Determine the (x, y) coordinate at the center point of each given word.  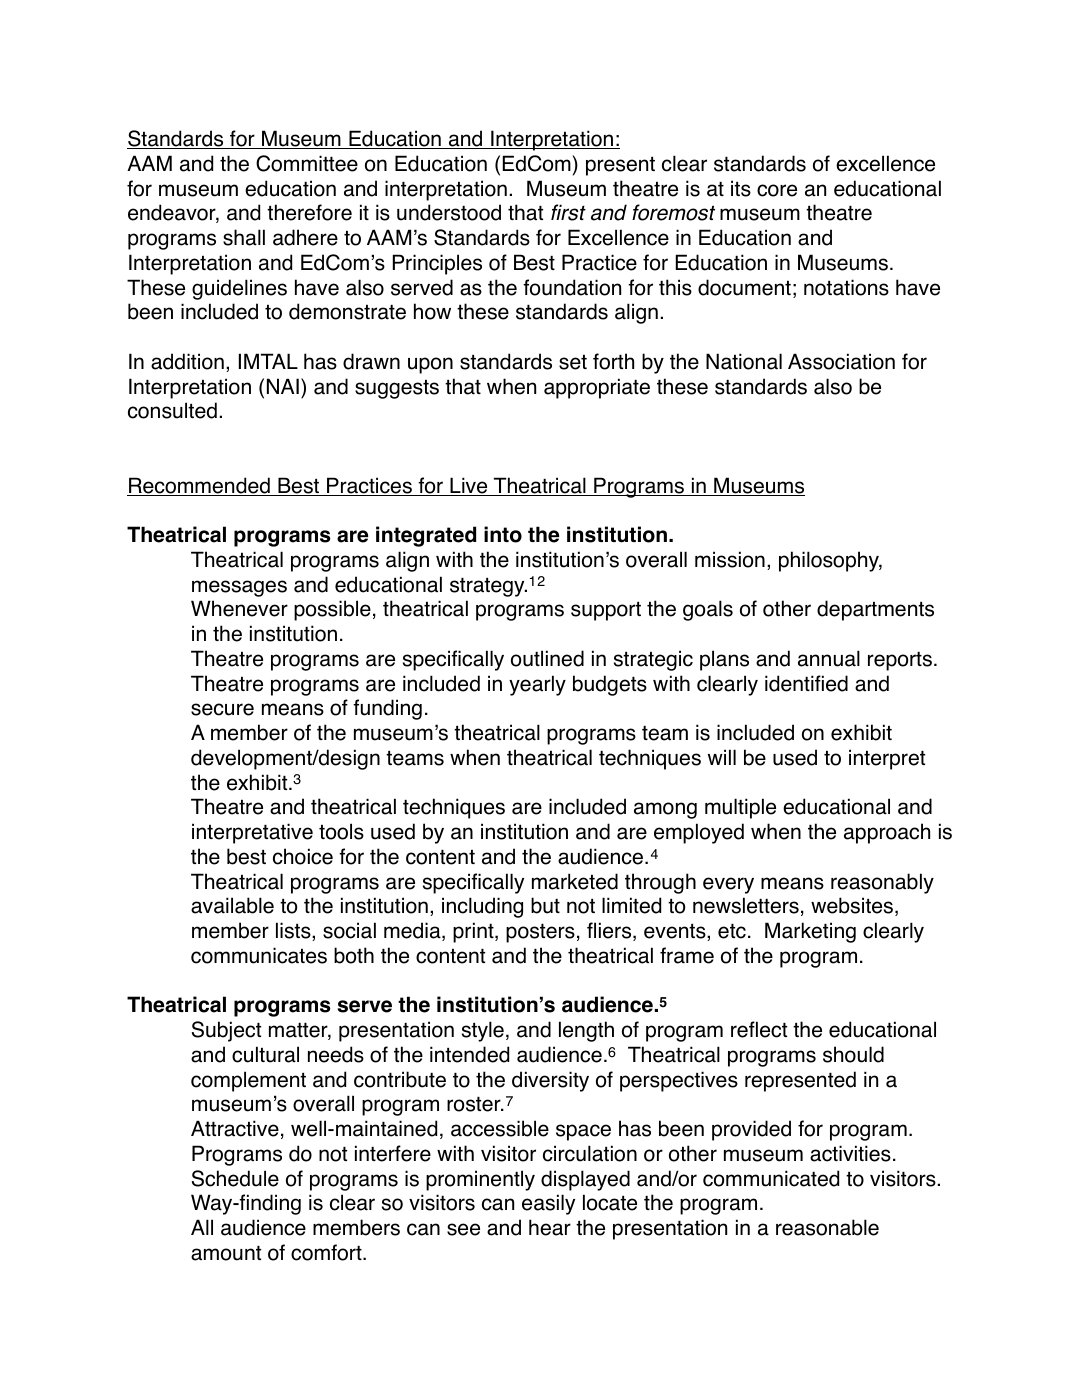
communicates (259, 955)
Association (841, 361)
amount (226, 1253)
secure (222, 709)
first (568, 212)
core (777, 190)
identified (806, 683)
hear (550, 1227)
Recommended (199, 486)
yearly (537, 685)
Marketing (810, 932)
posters (540, 933)
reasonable (827, 1227)
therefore (309, 212)
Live (469, 486)
